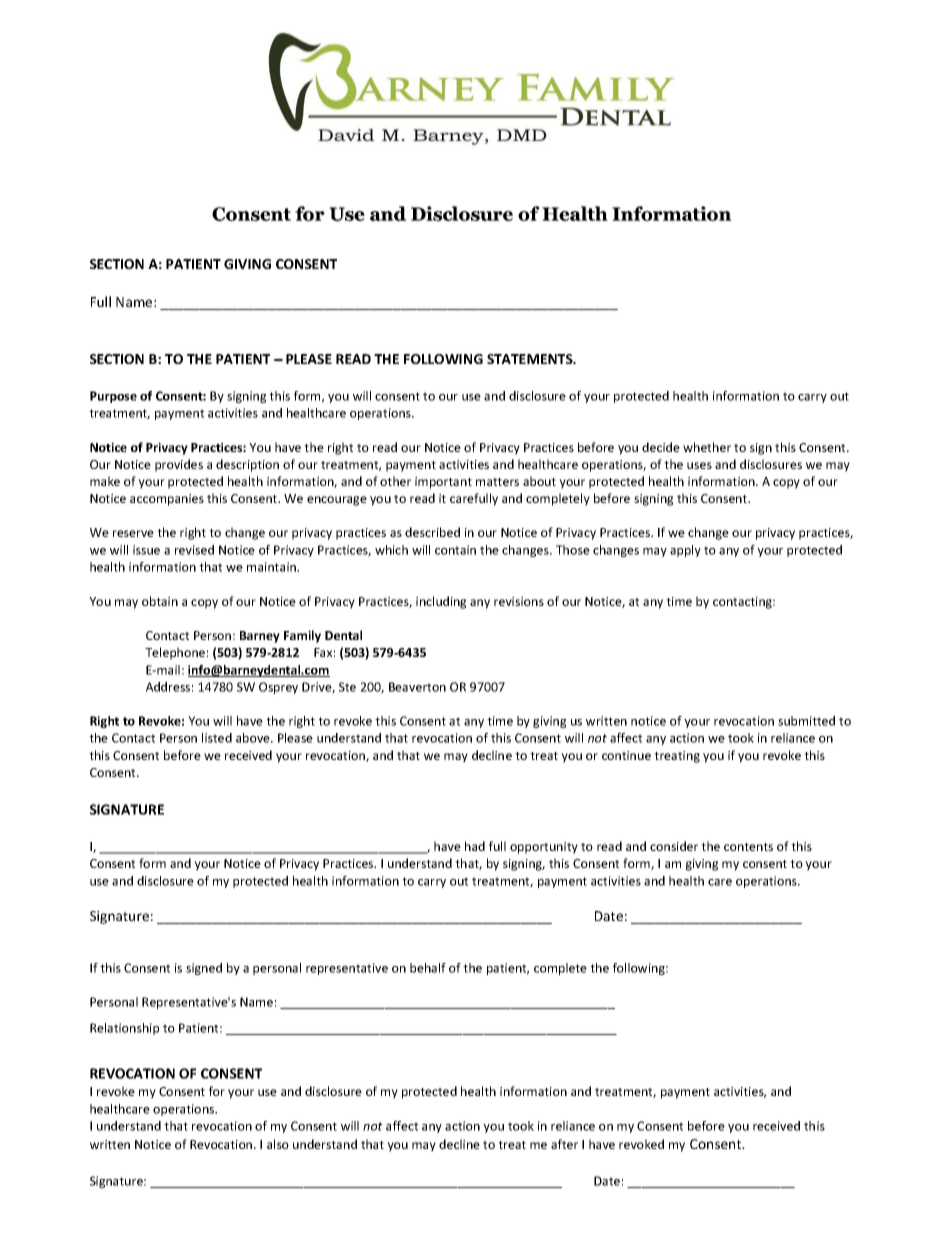 This page has width=952, height=1233. What do you see at coordinates (417, 687) in the page?
I see `Beaverton` at bounding box center [417, 687].
